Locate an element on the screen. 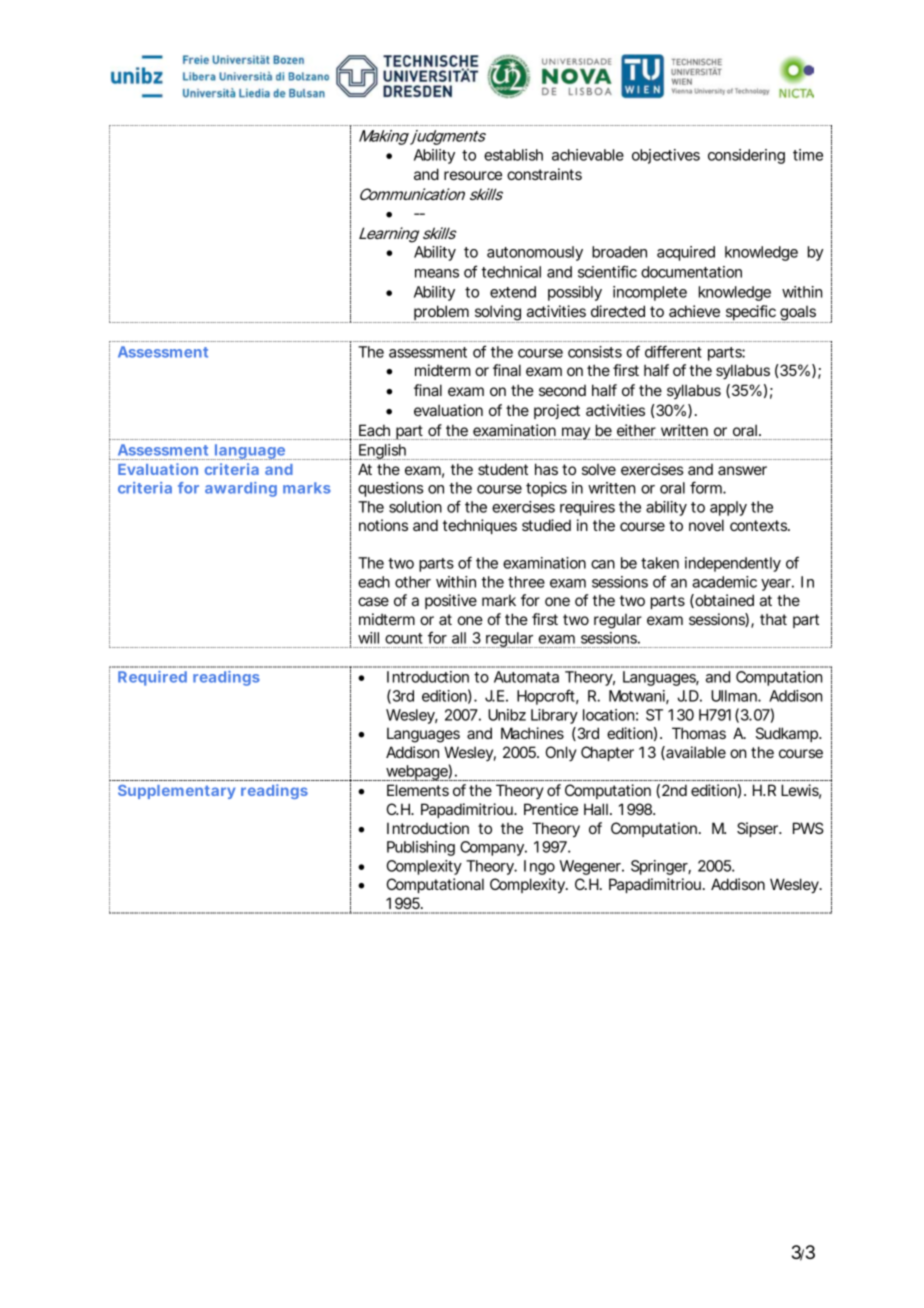 The width and height of the screenshot is (924, 1308). different is located at coordinates (673, 351).
